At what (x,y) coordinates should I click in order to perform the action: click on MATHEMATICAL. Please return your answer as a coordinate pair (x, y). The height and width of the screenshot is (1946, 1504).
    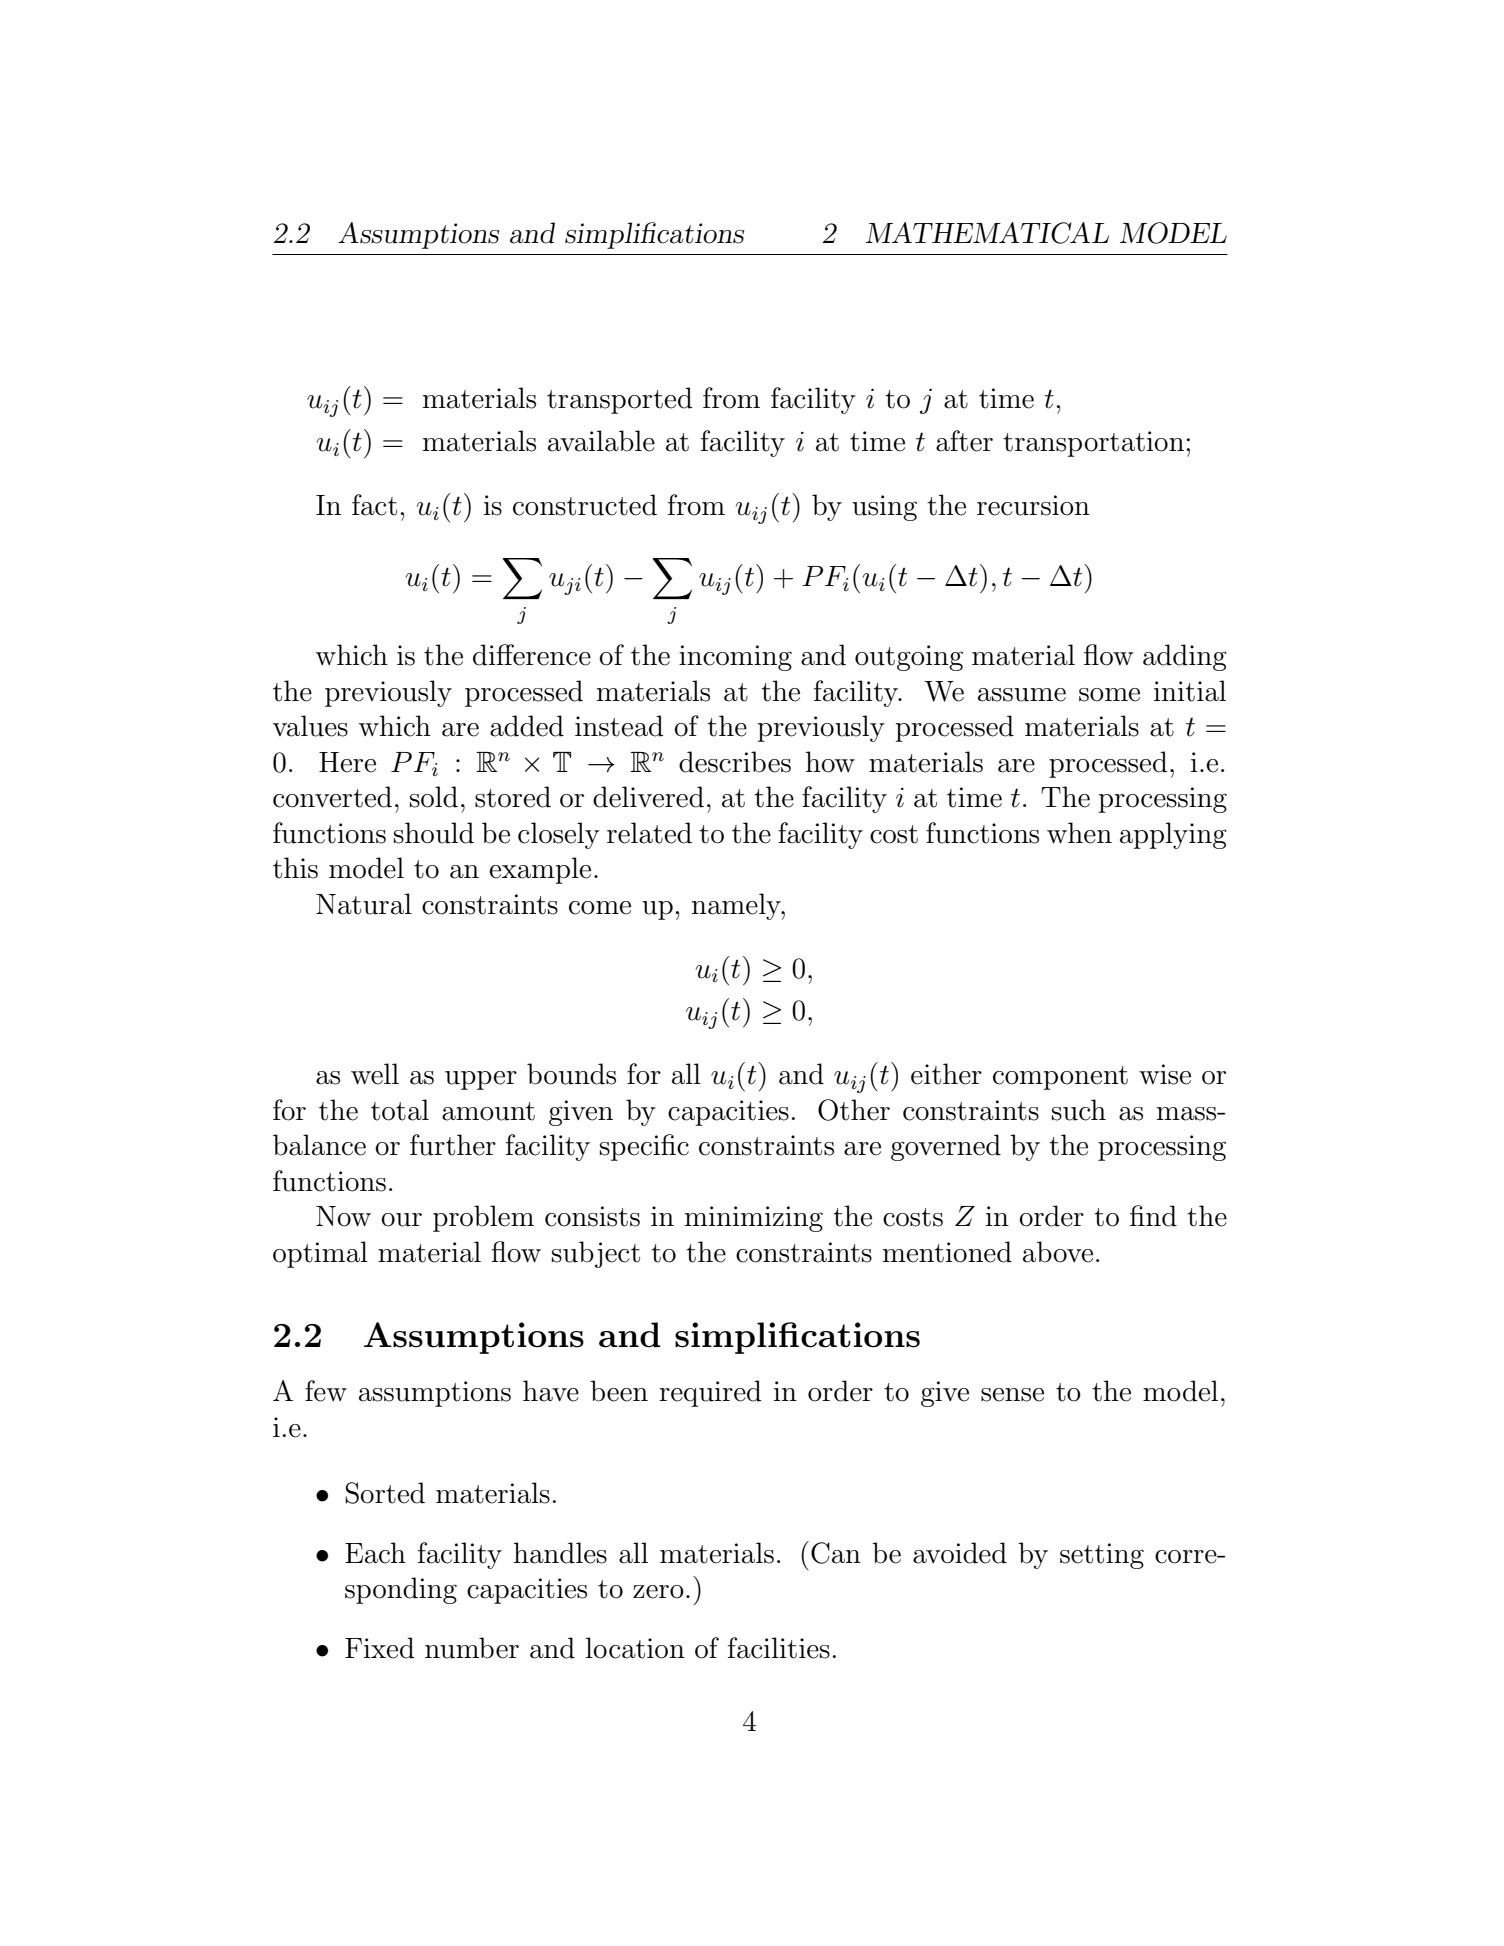
    Looking at the image, I should click on (987, 233).
